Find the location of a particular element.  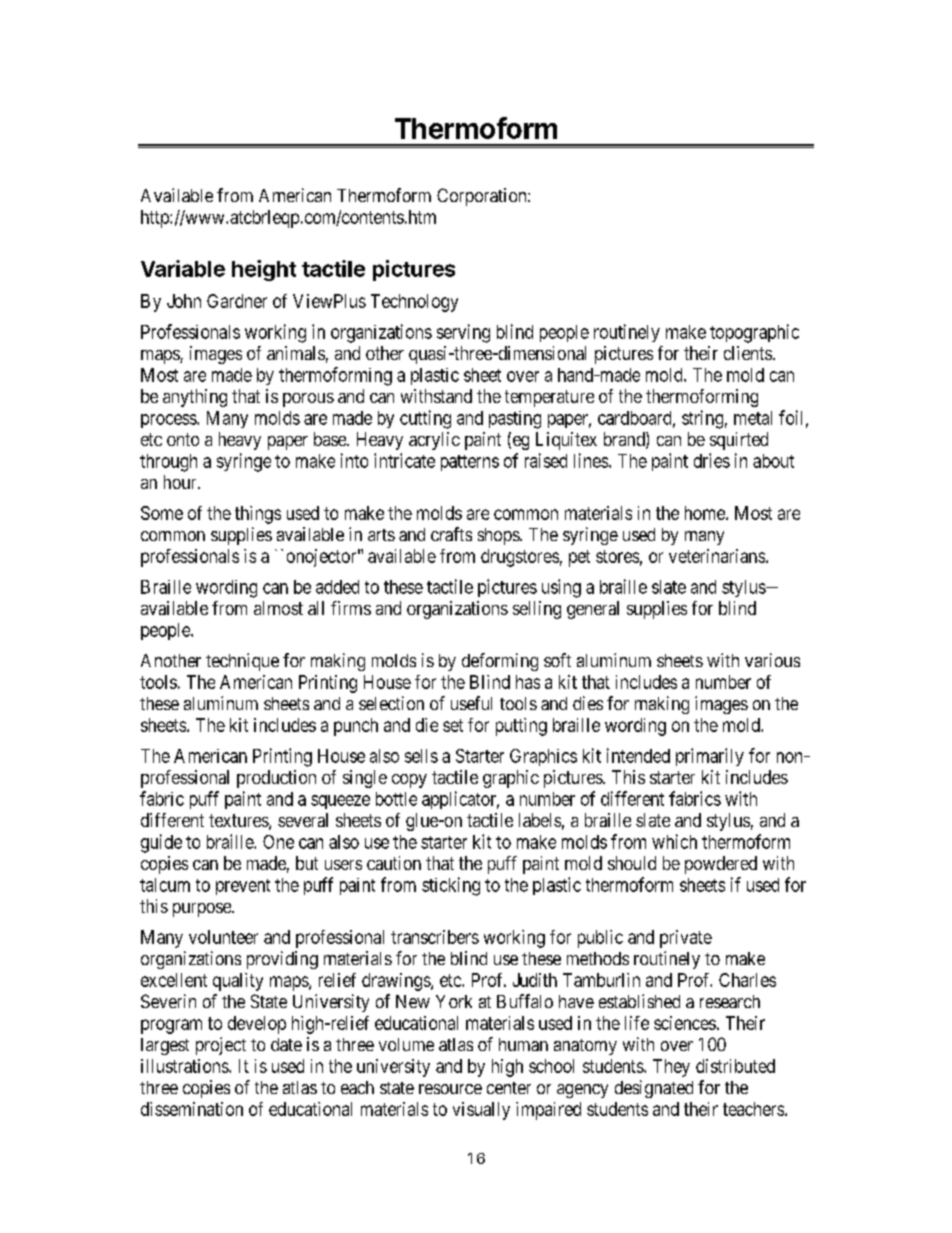

technique is located at coordinates (242, 662).
